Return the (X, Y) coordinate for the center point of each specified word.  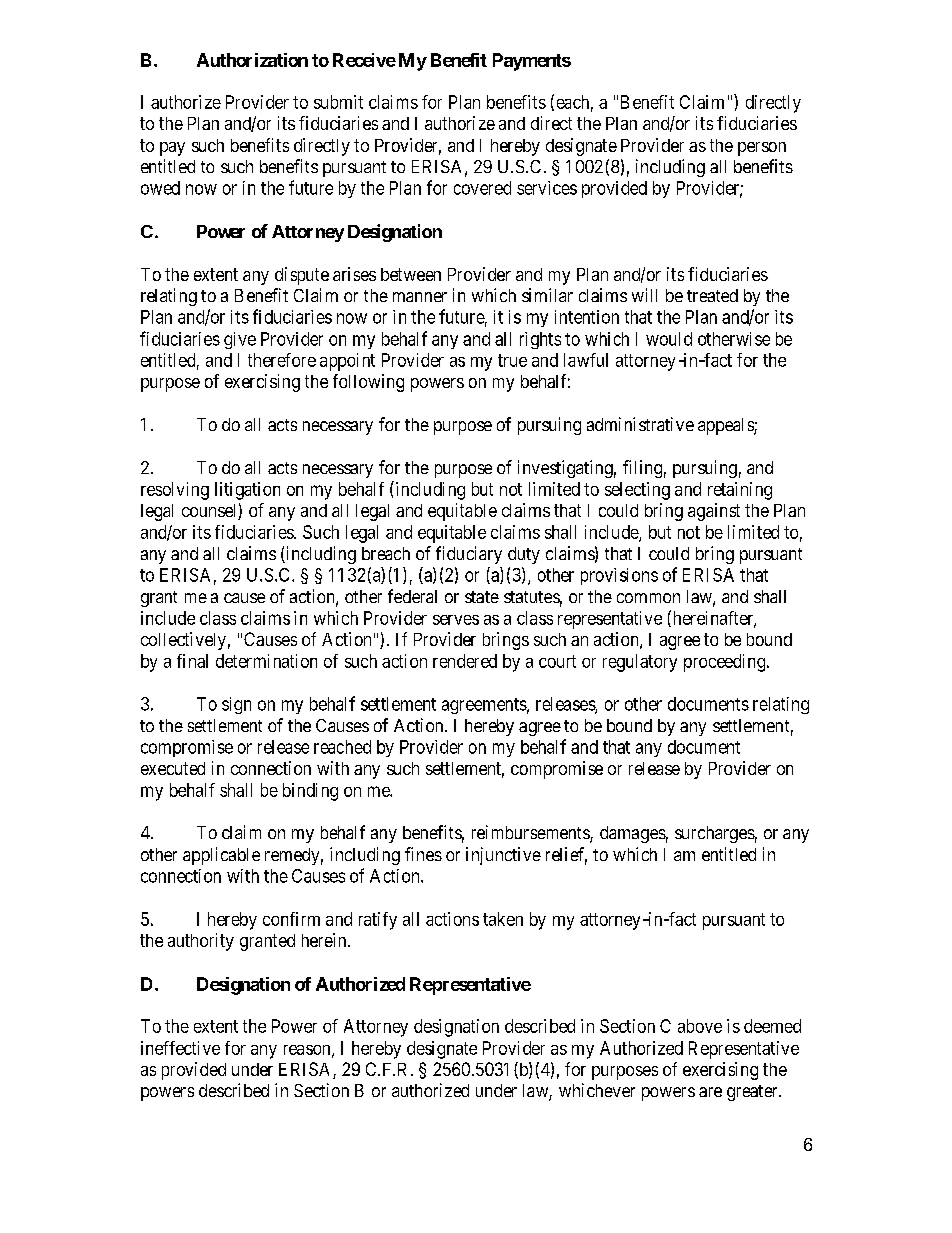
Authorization (252, 60)
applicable (221, 856)
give (240, 340)
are (710, 1092)
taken (503, 919)
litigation (247, 491)
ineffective (180, 1048)
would (669, 339)
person (762, 149)
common (648, 598)
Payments (532, 62)
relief (566, 855)
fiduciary (469, 555)
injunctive (503, 856)
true (512, 360)
